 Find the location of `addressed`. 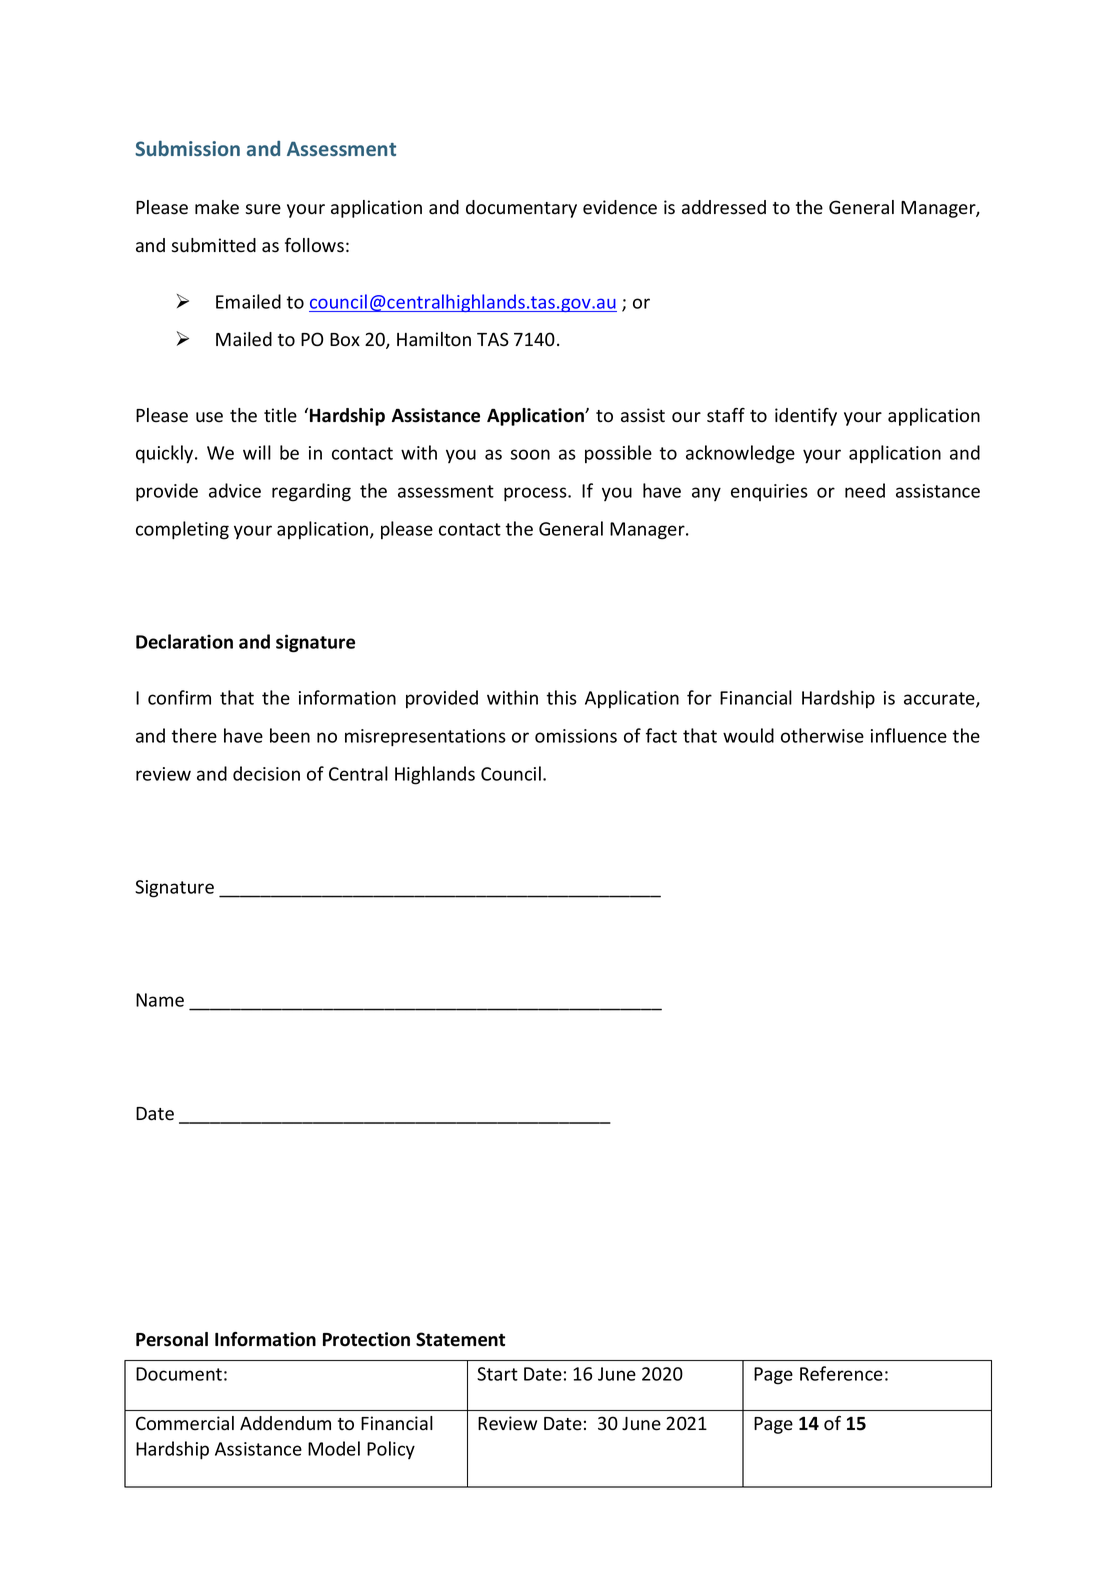

addressed is located at coordinates (724, 207).
